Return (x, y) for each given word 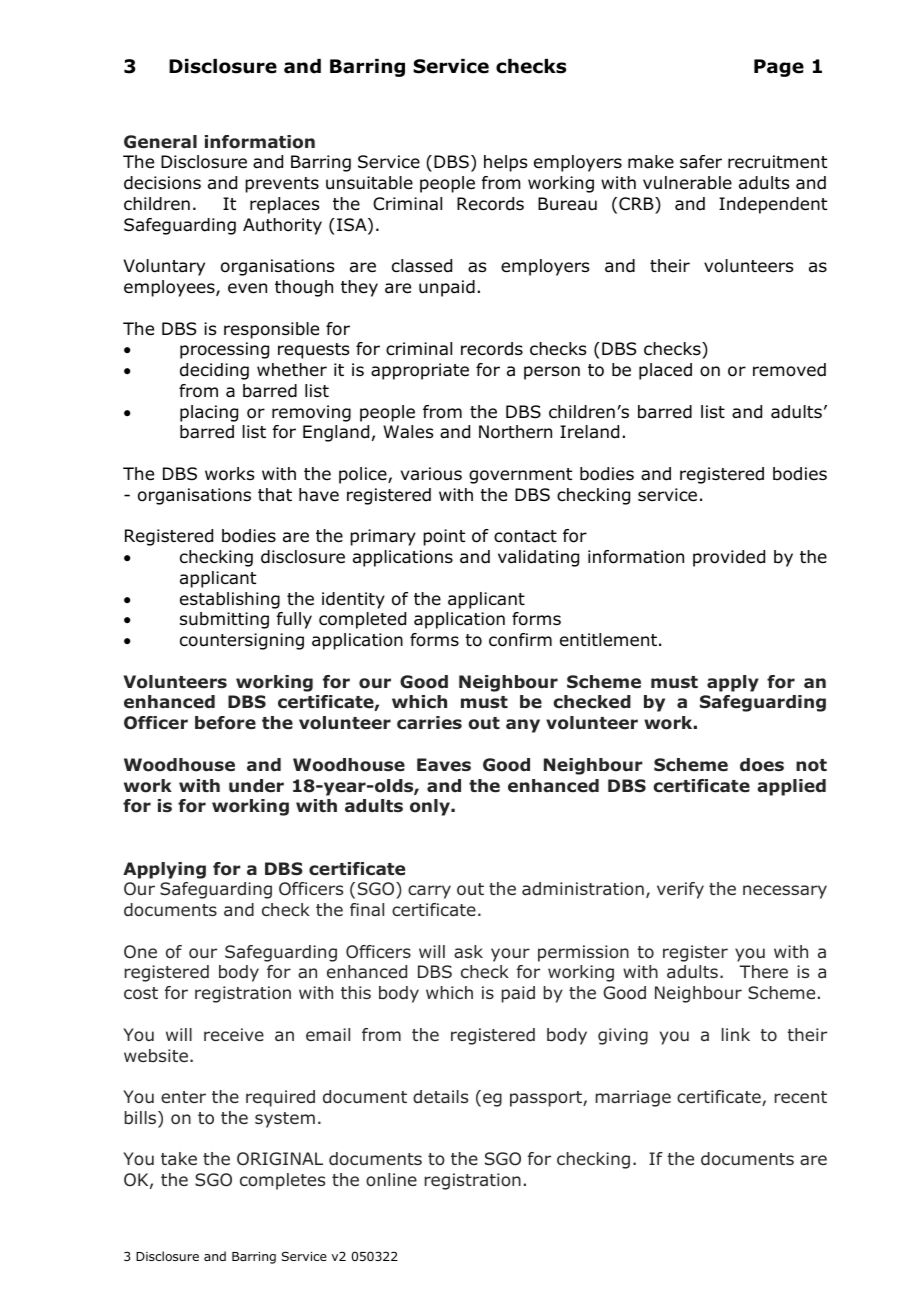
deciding (214, 371)
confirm (520, 640)
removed (789, 370)
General (160, 142)
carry (429, 892)
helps (505, 163)
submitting (224, 620)
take (179, 1158)
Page (779, 68)
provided (729, 558)
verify (680, 890)
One (140, 951)
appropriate (420, 371)
